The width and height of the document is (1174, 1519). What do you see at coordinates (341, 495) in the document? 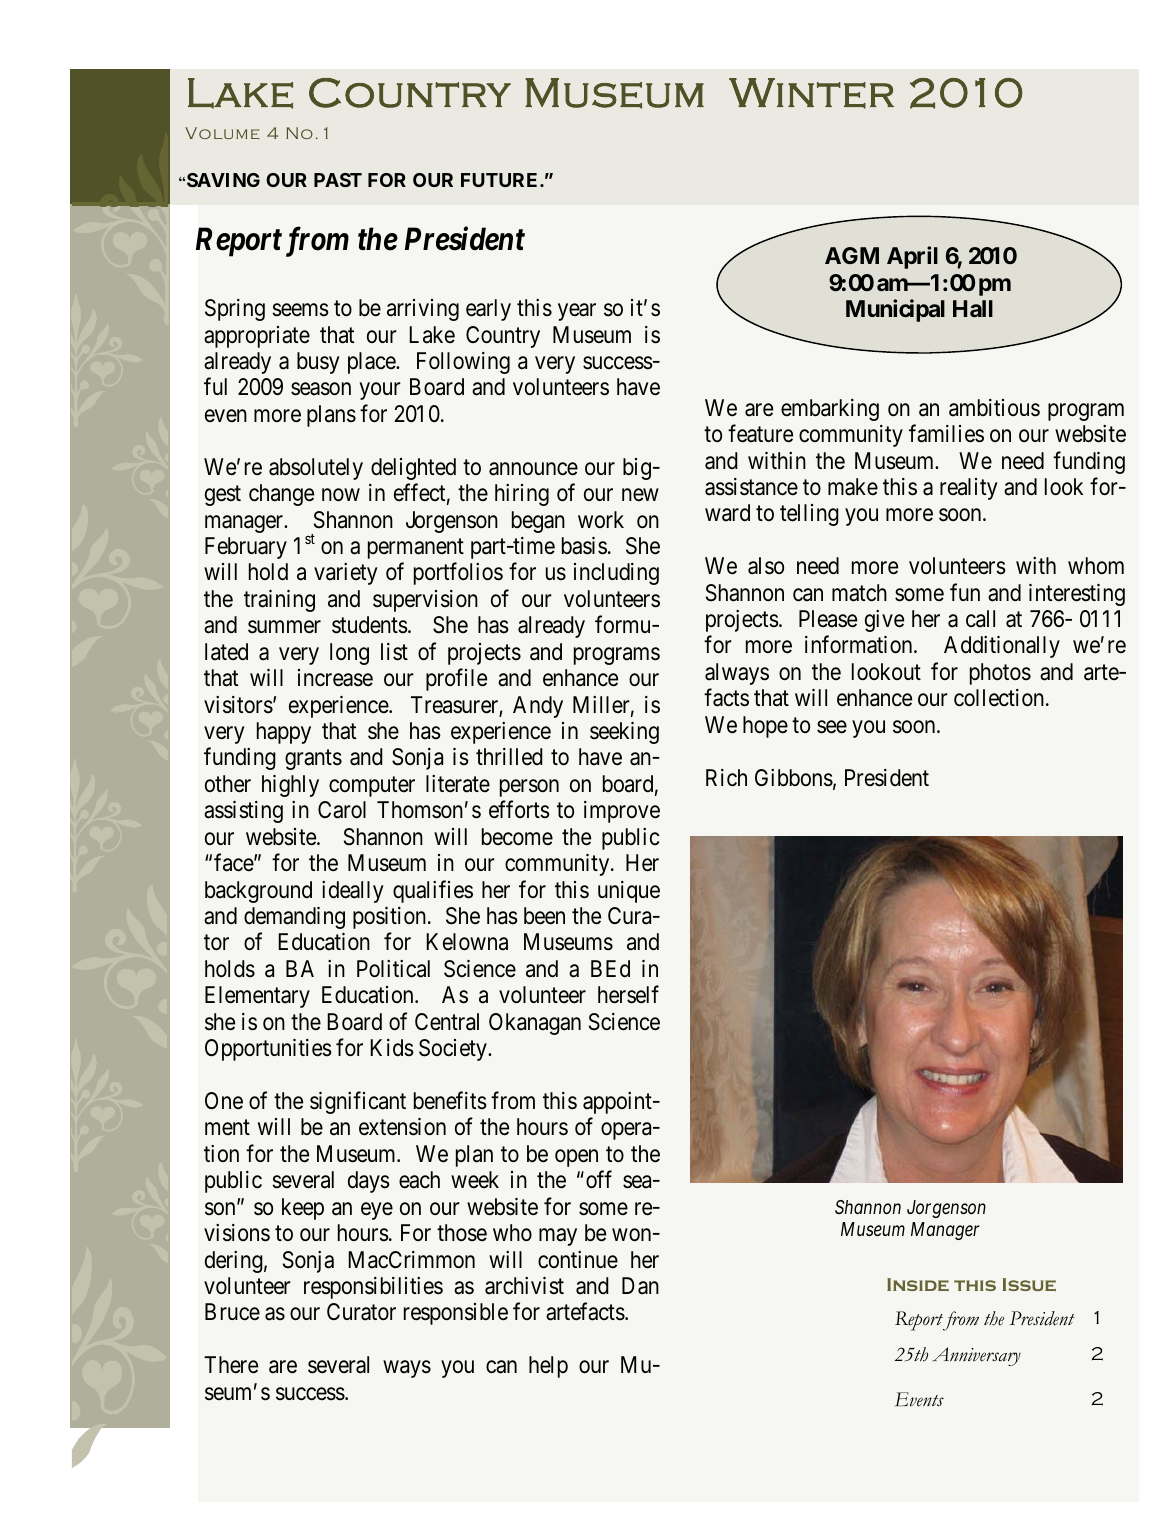
I see `now` at bounding box center [341, 495].
